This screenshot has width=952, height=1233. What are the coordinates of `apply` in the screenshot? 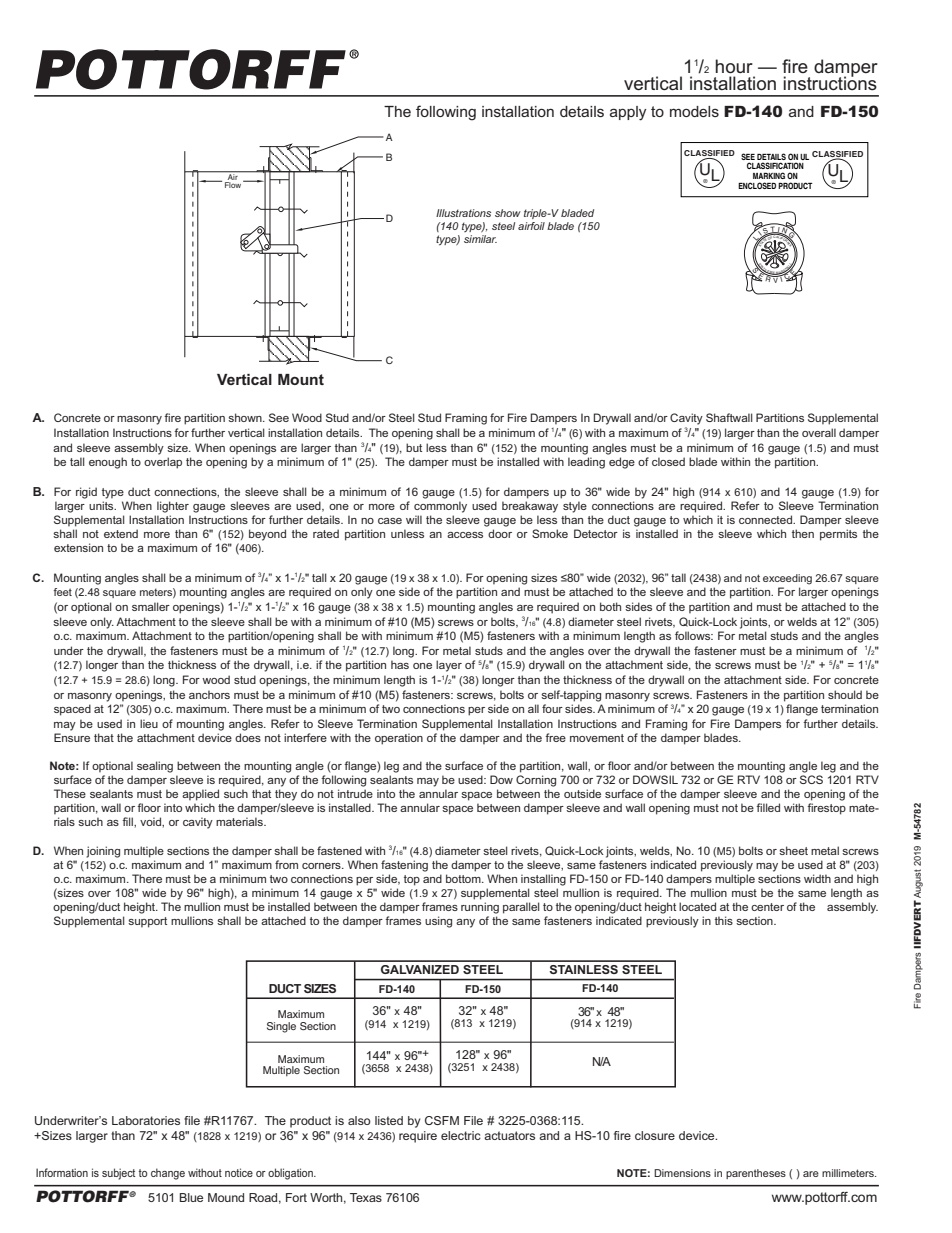 It's located at (628, 113).
